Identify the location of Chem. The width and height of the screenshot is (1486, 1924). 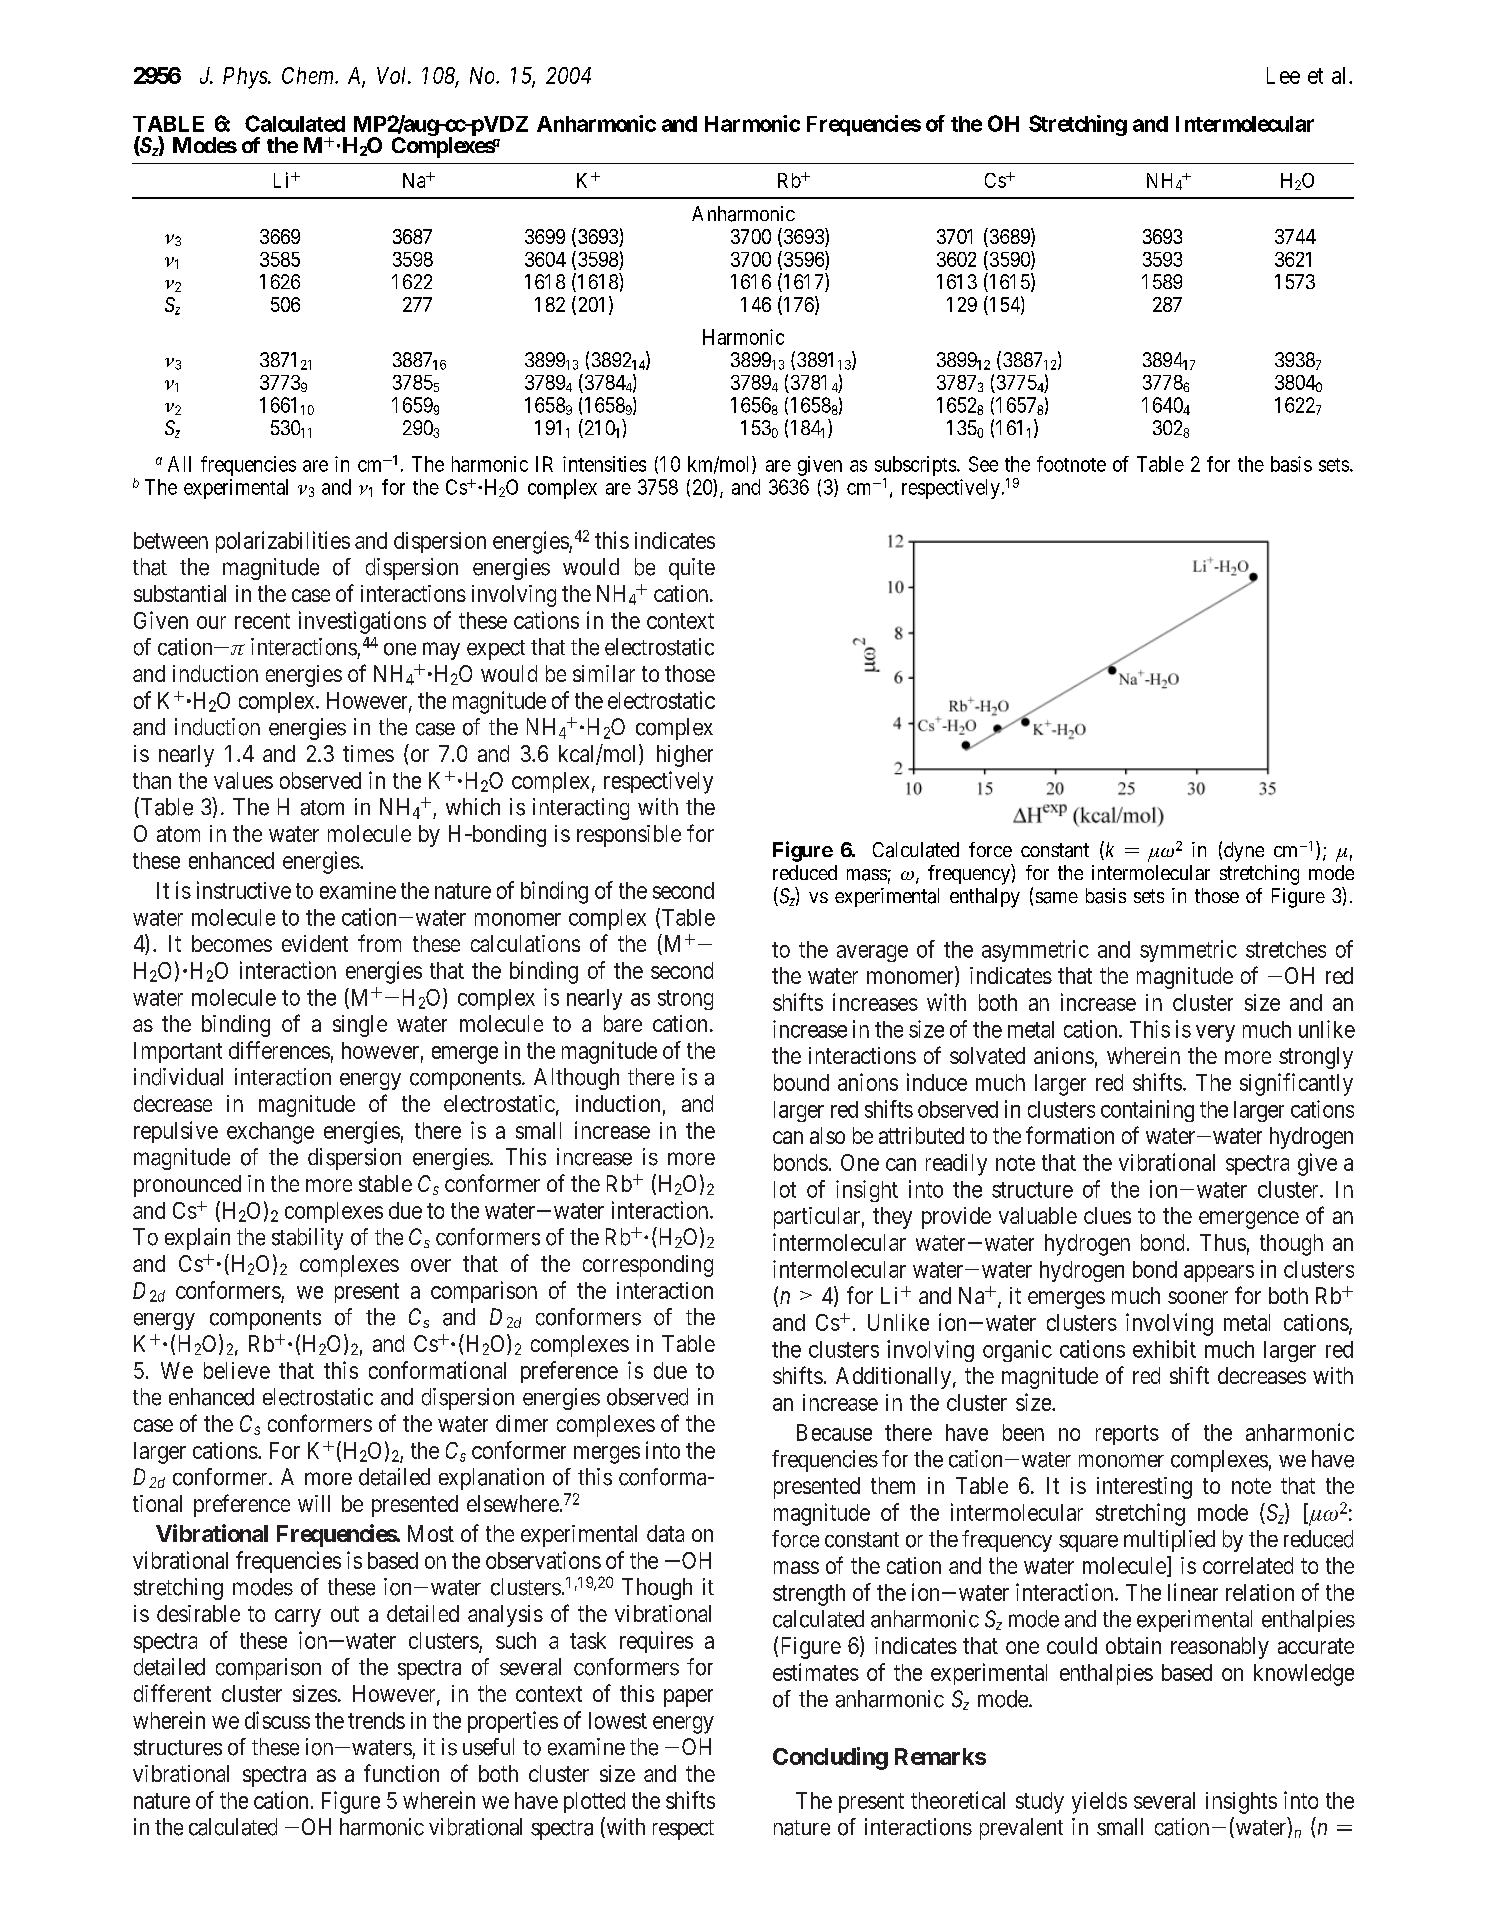
(309, 75).
